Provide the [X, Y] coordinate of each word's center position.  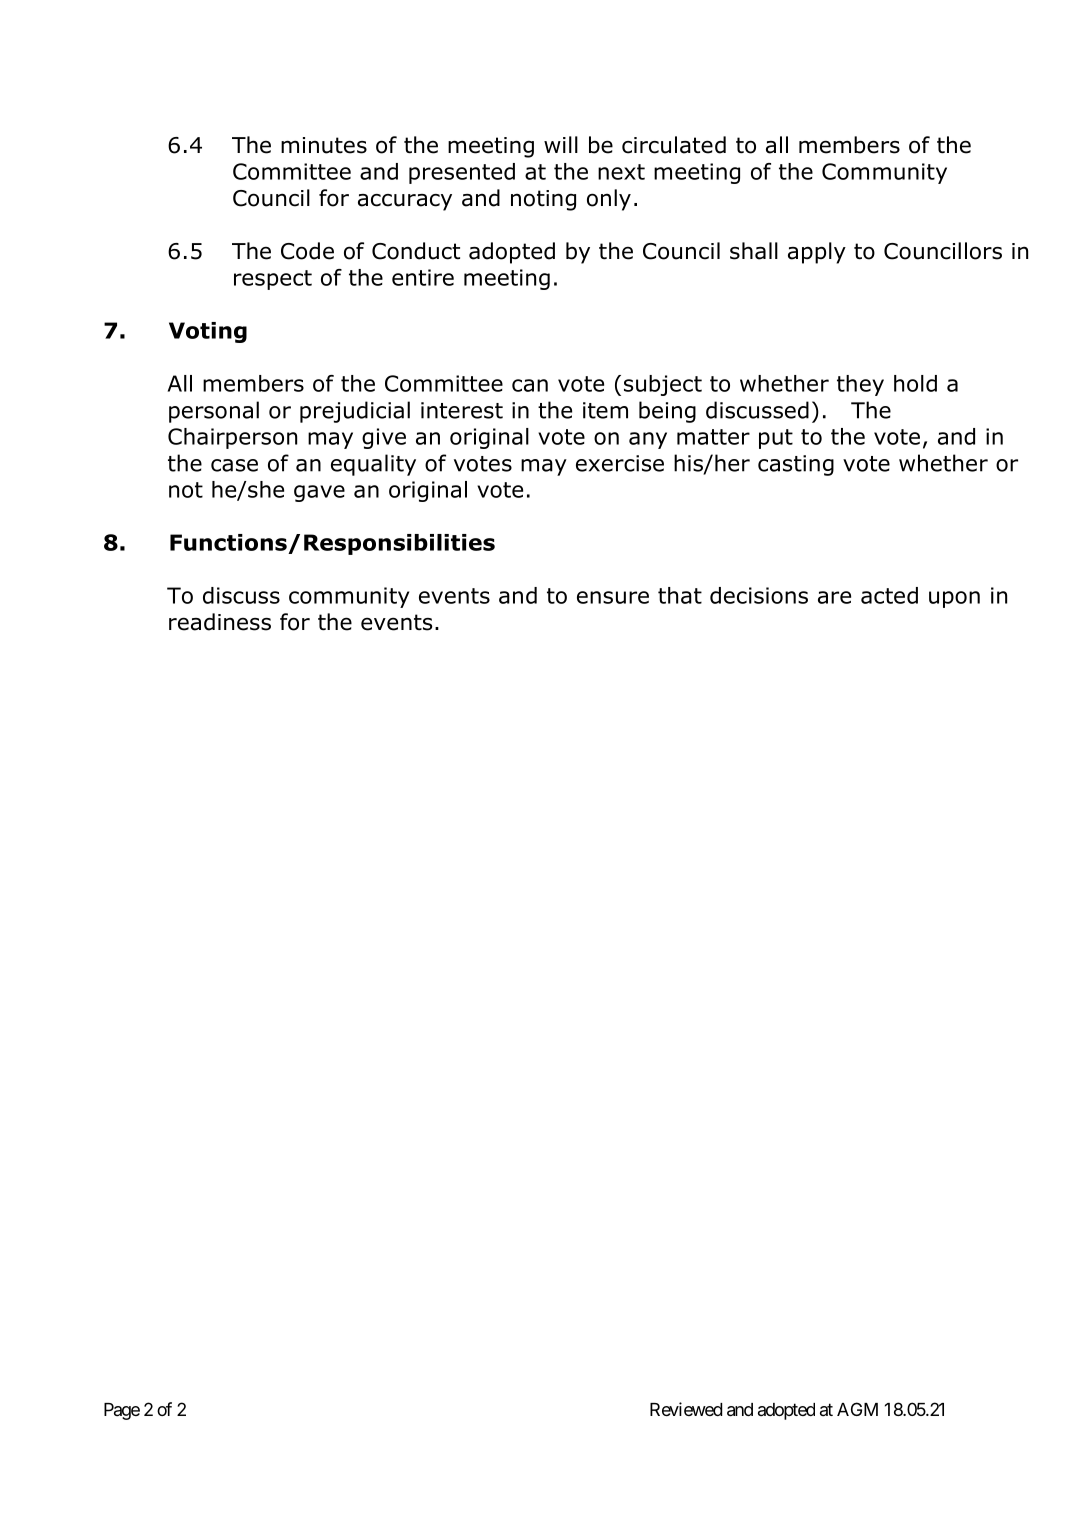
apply [817, 253]
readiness [220, 622]
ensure [613, 597]
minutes [324, 145]
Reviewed [686, 1409]
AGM [857, 1409]
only [609, 200]
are [834, 597]
